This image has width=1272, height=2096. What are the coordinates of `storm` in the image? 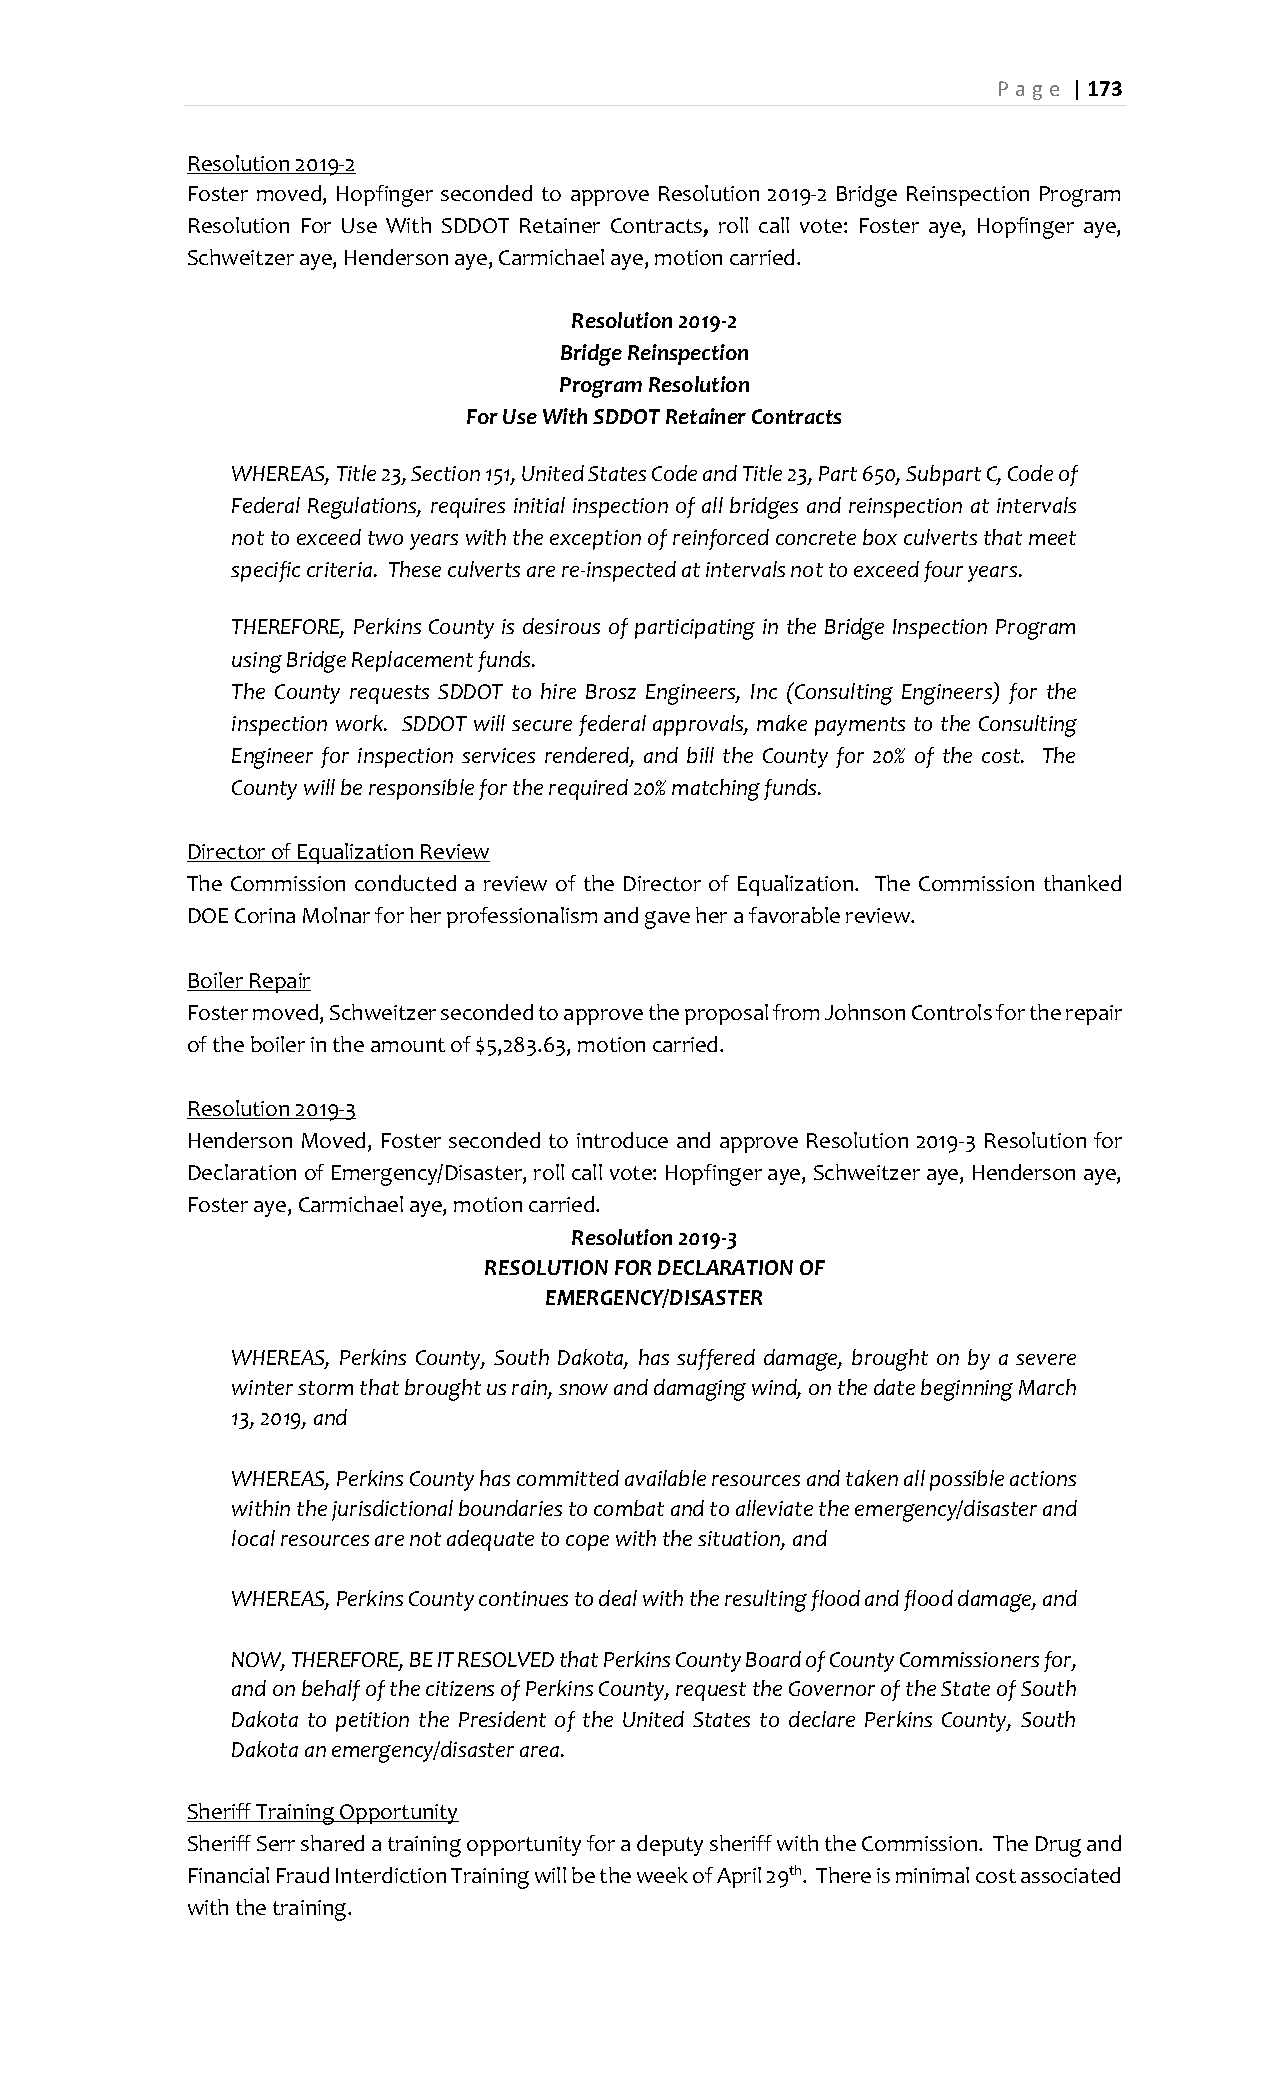 It's located at (325, 1388).
